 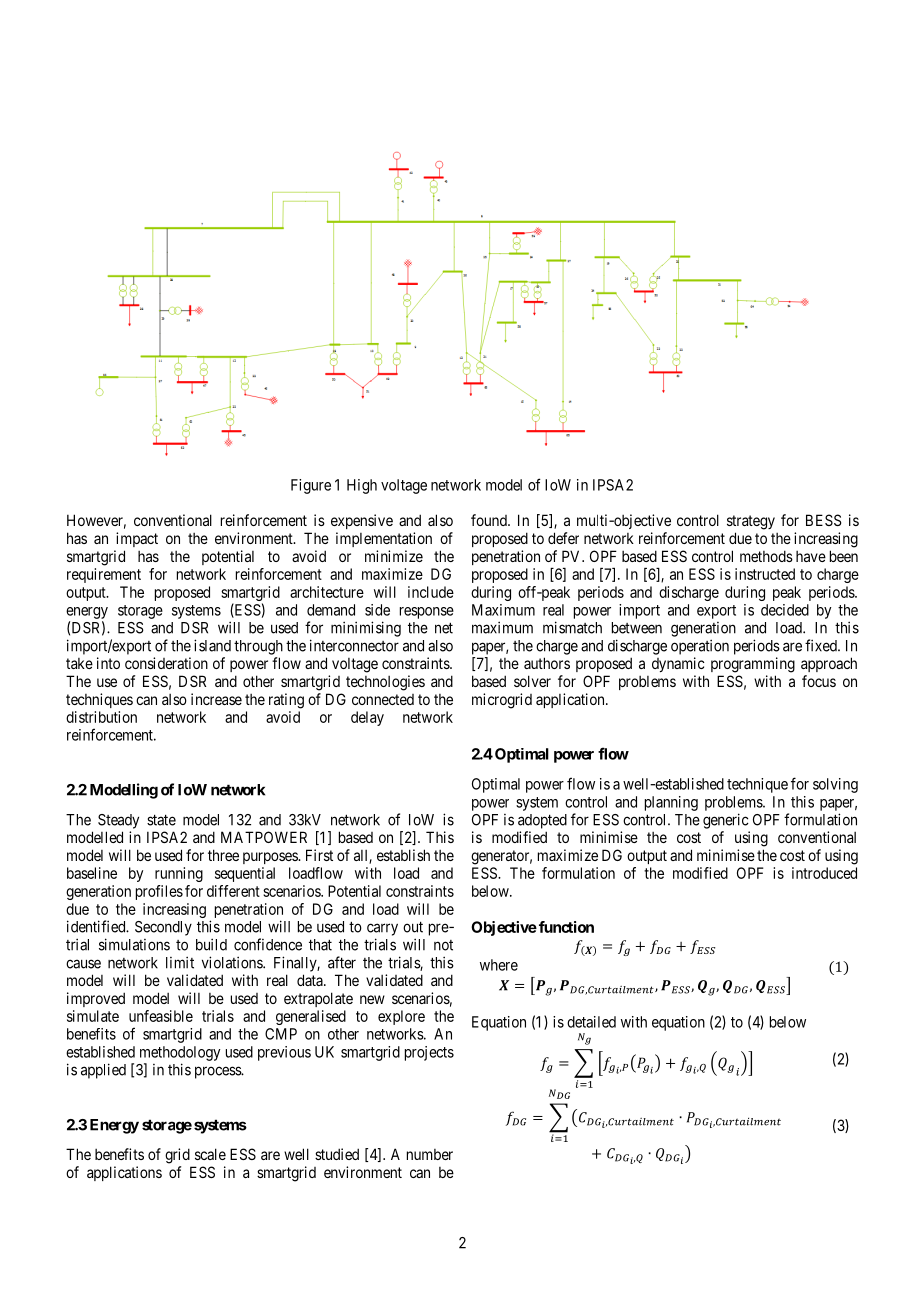 I want to click on found, so click(x=490, y=520).
